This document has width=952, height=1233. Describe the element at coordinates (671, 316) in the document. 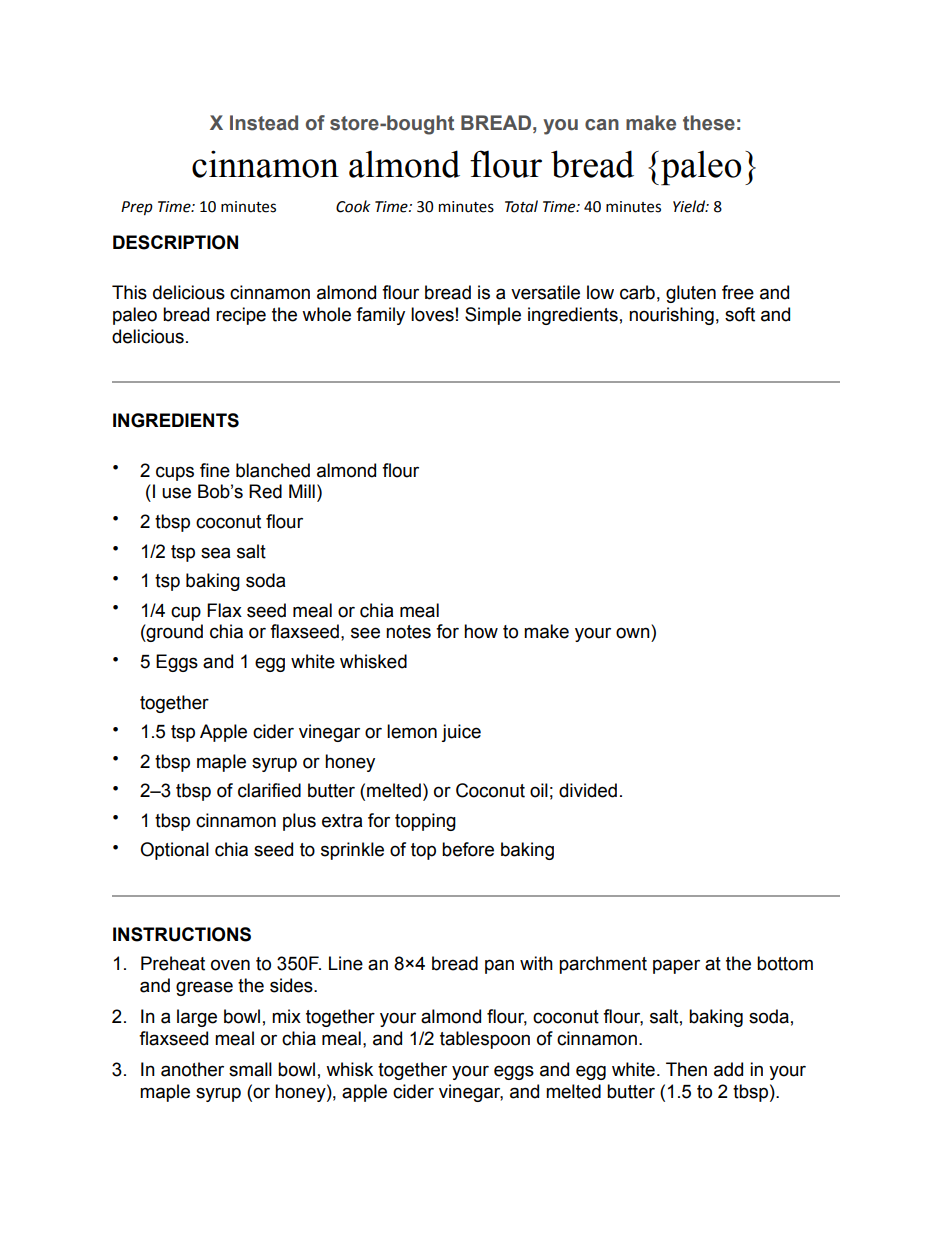

I see `nourishing` at that location.
